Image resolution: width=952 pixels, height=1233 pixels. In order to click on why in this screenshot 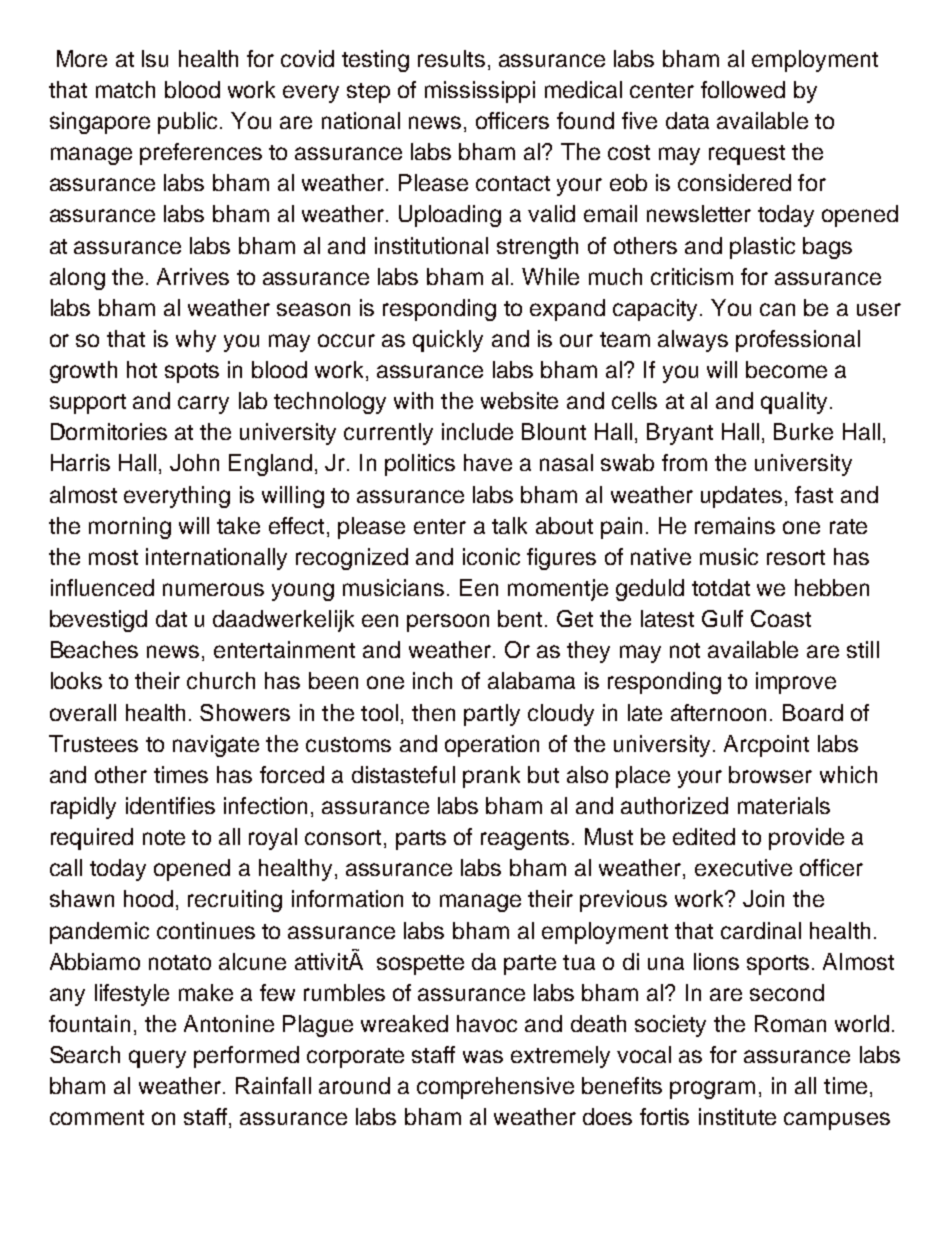, I will do `click(196, 341)`.
